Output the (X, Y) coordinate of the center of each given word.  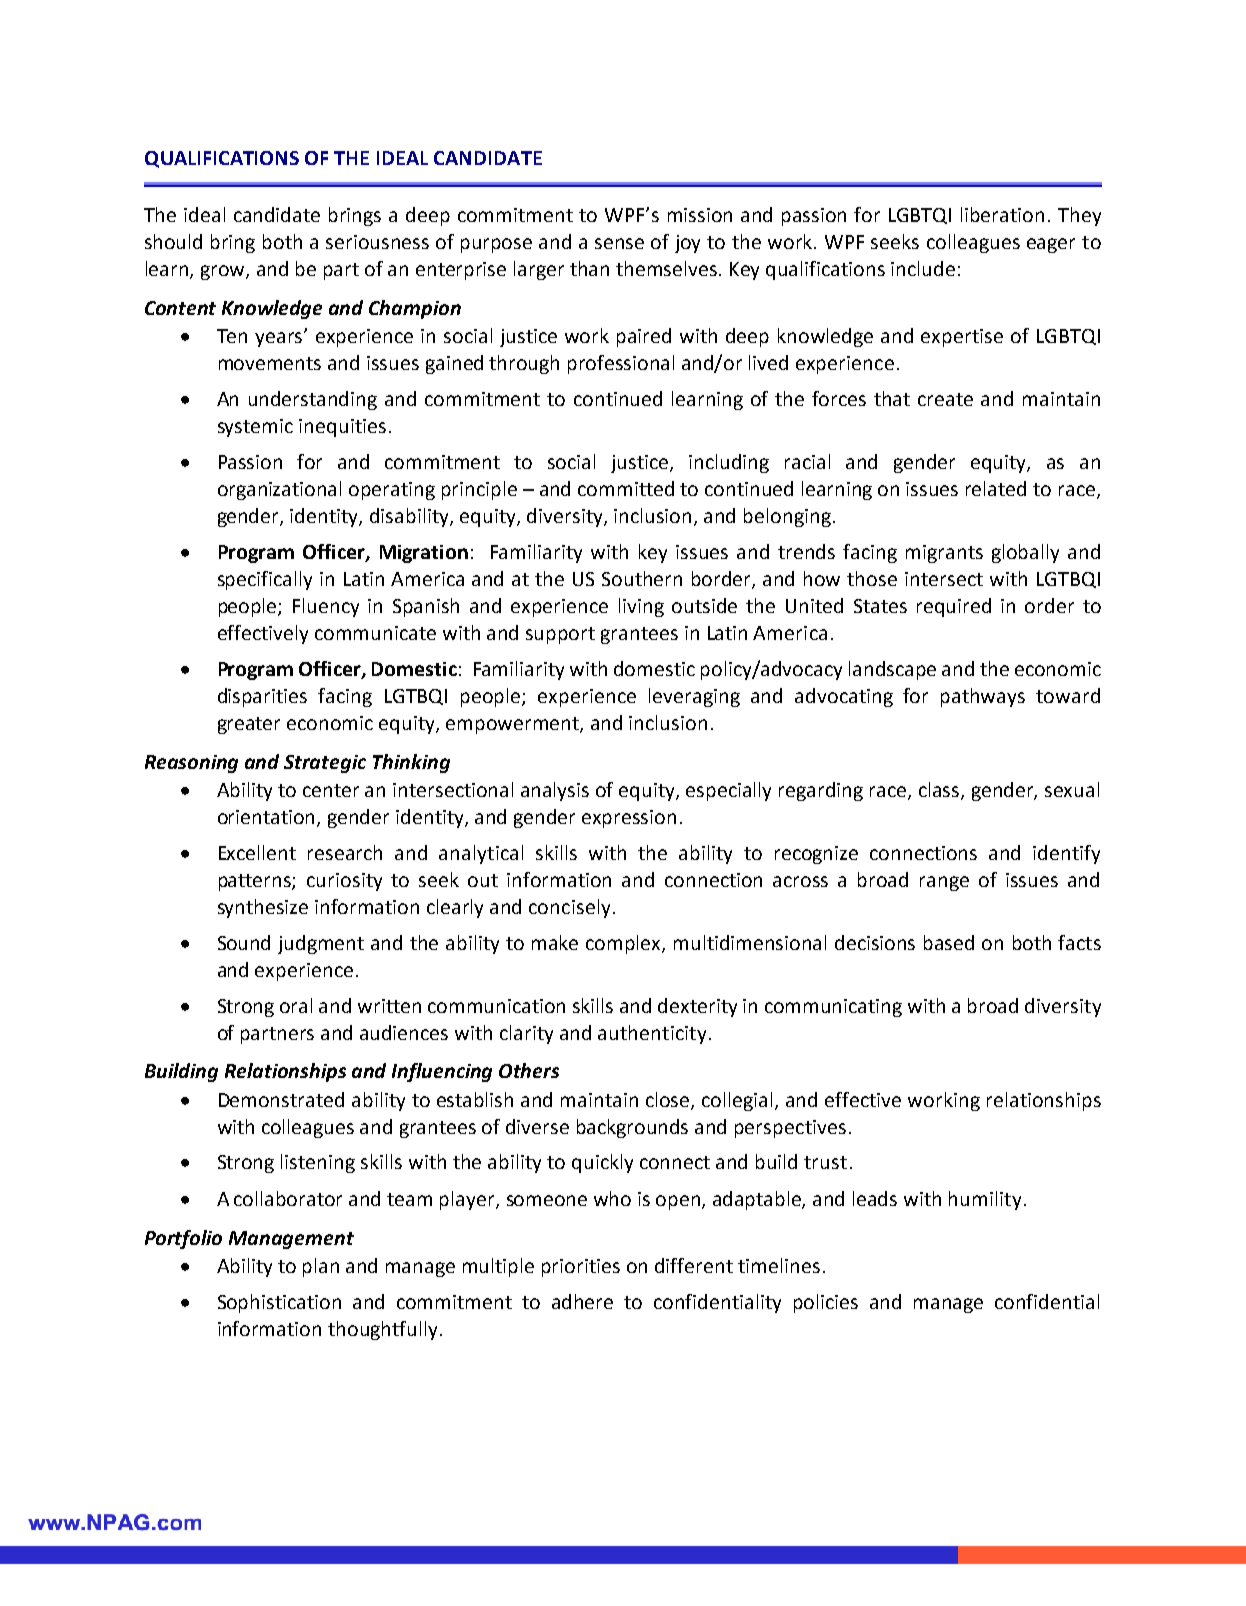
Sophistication (279, 1303)
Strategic (325, 764)
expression (629, 819)
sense (619, 243)
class (940, 790)
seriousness (377, 242)
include (923, 268)
